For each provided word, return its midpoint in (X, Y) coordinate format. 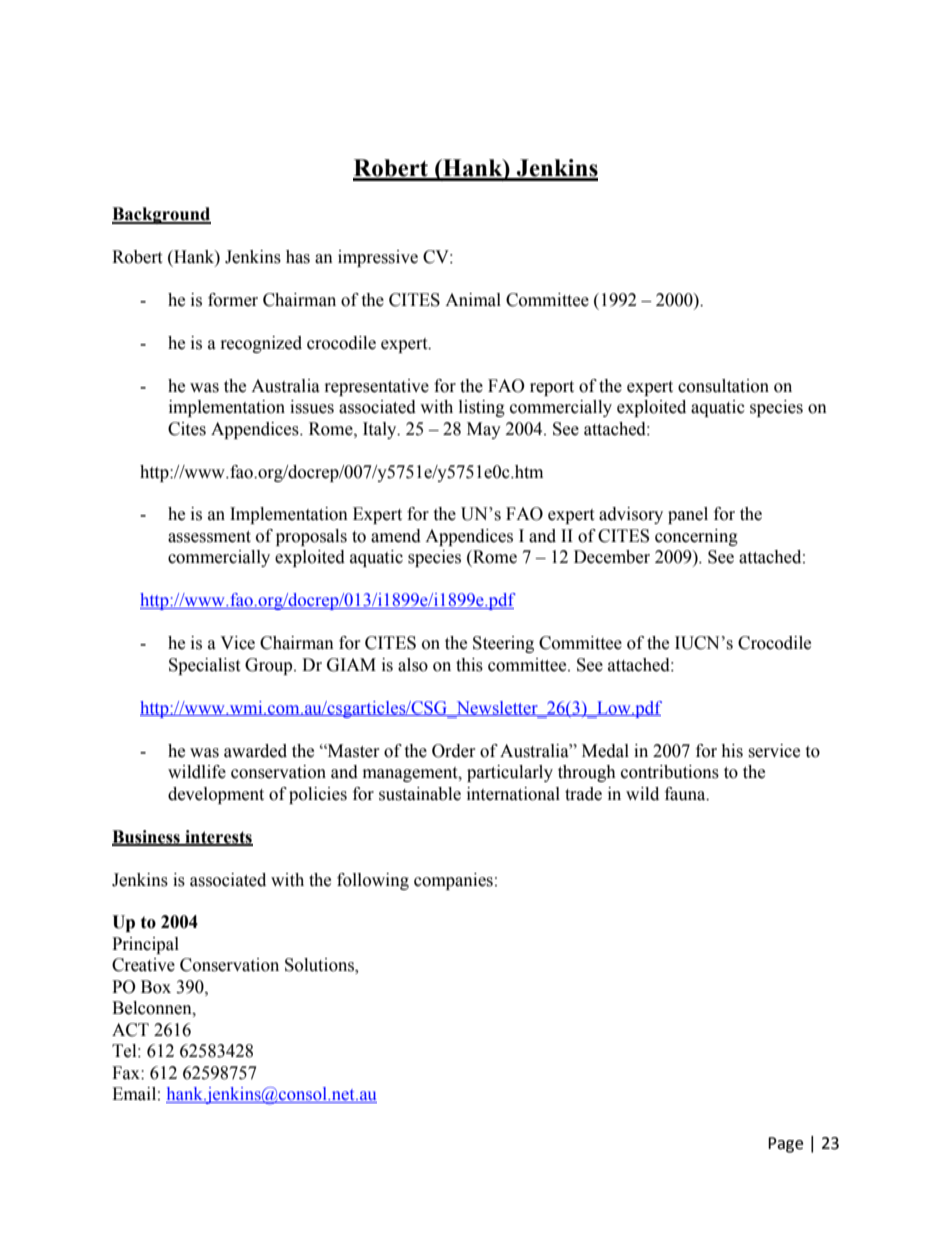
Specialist (204, 666)
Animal (473, 300)
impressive (378, 258)
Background (161, 215)
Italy (381, 430)
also (413, 665)
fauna (686, 794)
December (612, 557)
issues (312, 407)
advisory (631, 515)
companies (453, 881)
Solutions (320, 966)
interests (218, 837)
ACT (130, 1030)
